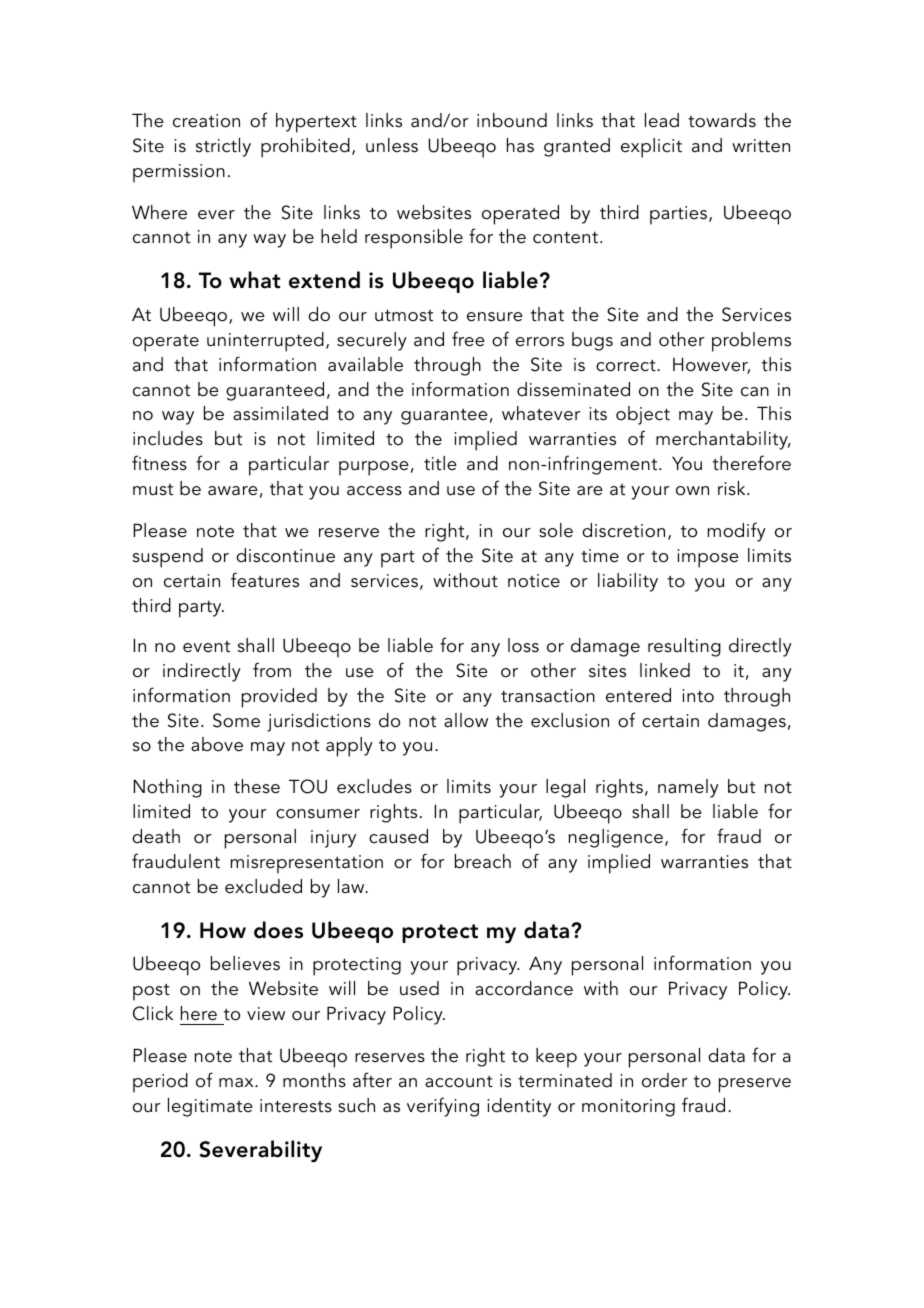 This page has width=924, height=1308. What do you see at coordinates (223, 147) in the page?
I see `strictly` at bounding box center [223, 147].
